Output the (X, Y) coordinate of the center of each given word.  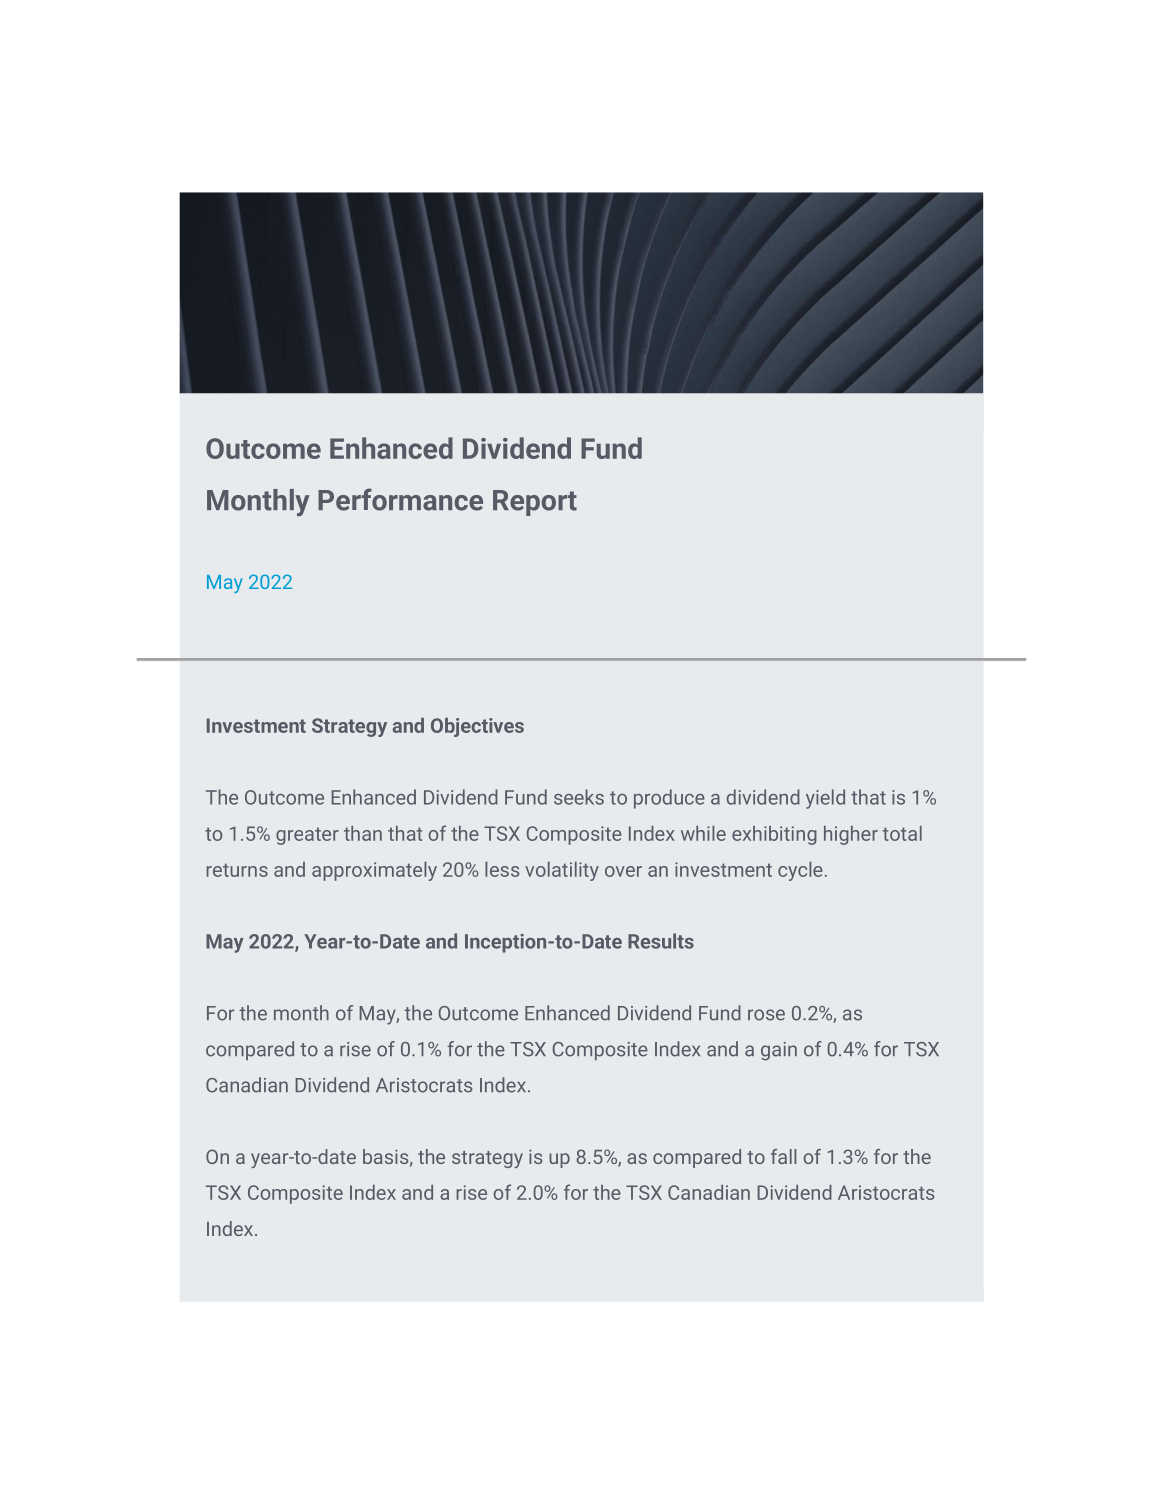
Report (535, 503)
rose (766, 1015)
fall (784, 1156)
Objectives (477, 727)
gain (779, 1051)
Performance (400, 499)
